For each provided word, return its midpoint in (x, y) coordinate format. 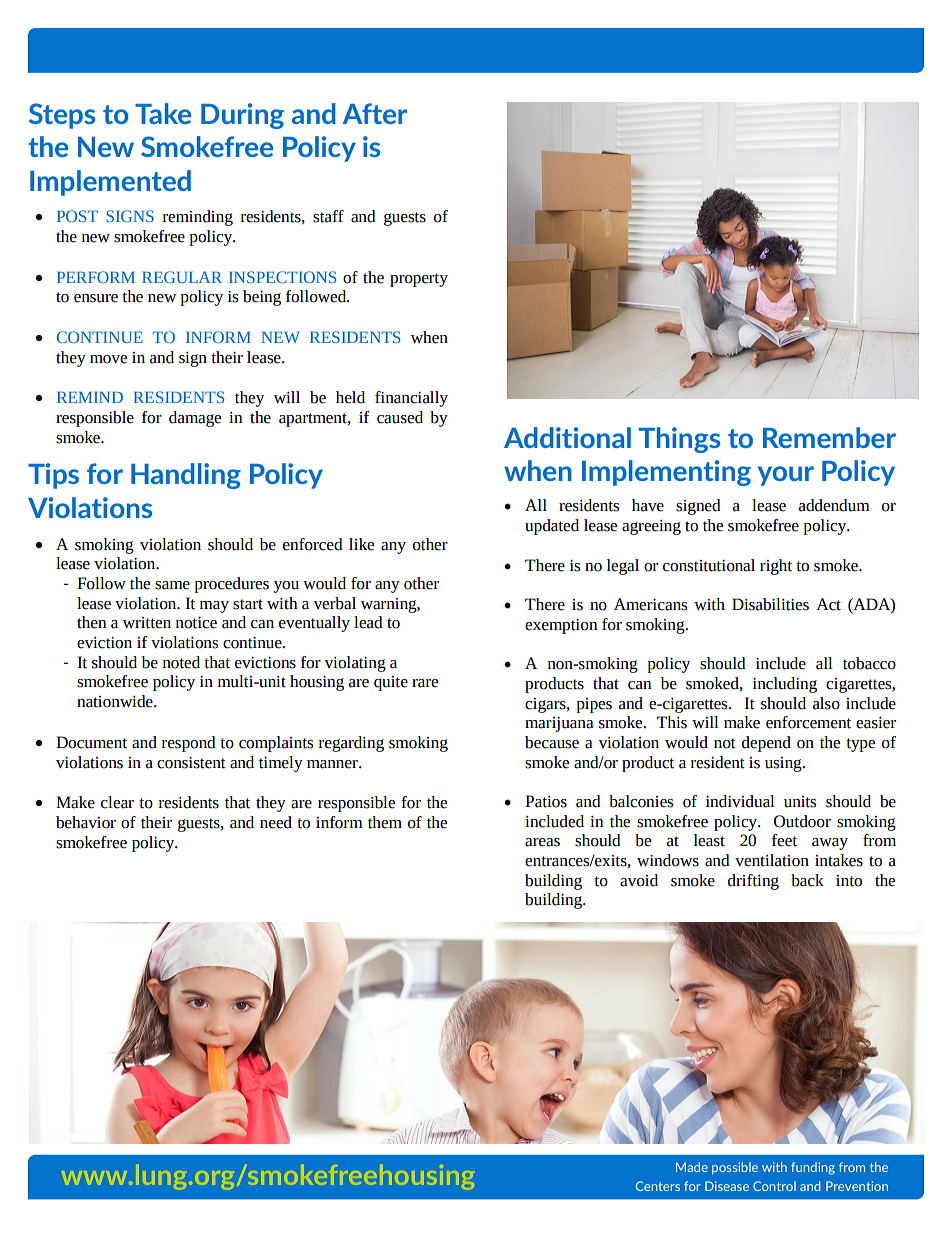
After (375, 113)
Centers (658, 1186)
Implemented (110, 183)
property (419, 280)
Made (692, 1167)
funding (813, 1168)
